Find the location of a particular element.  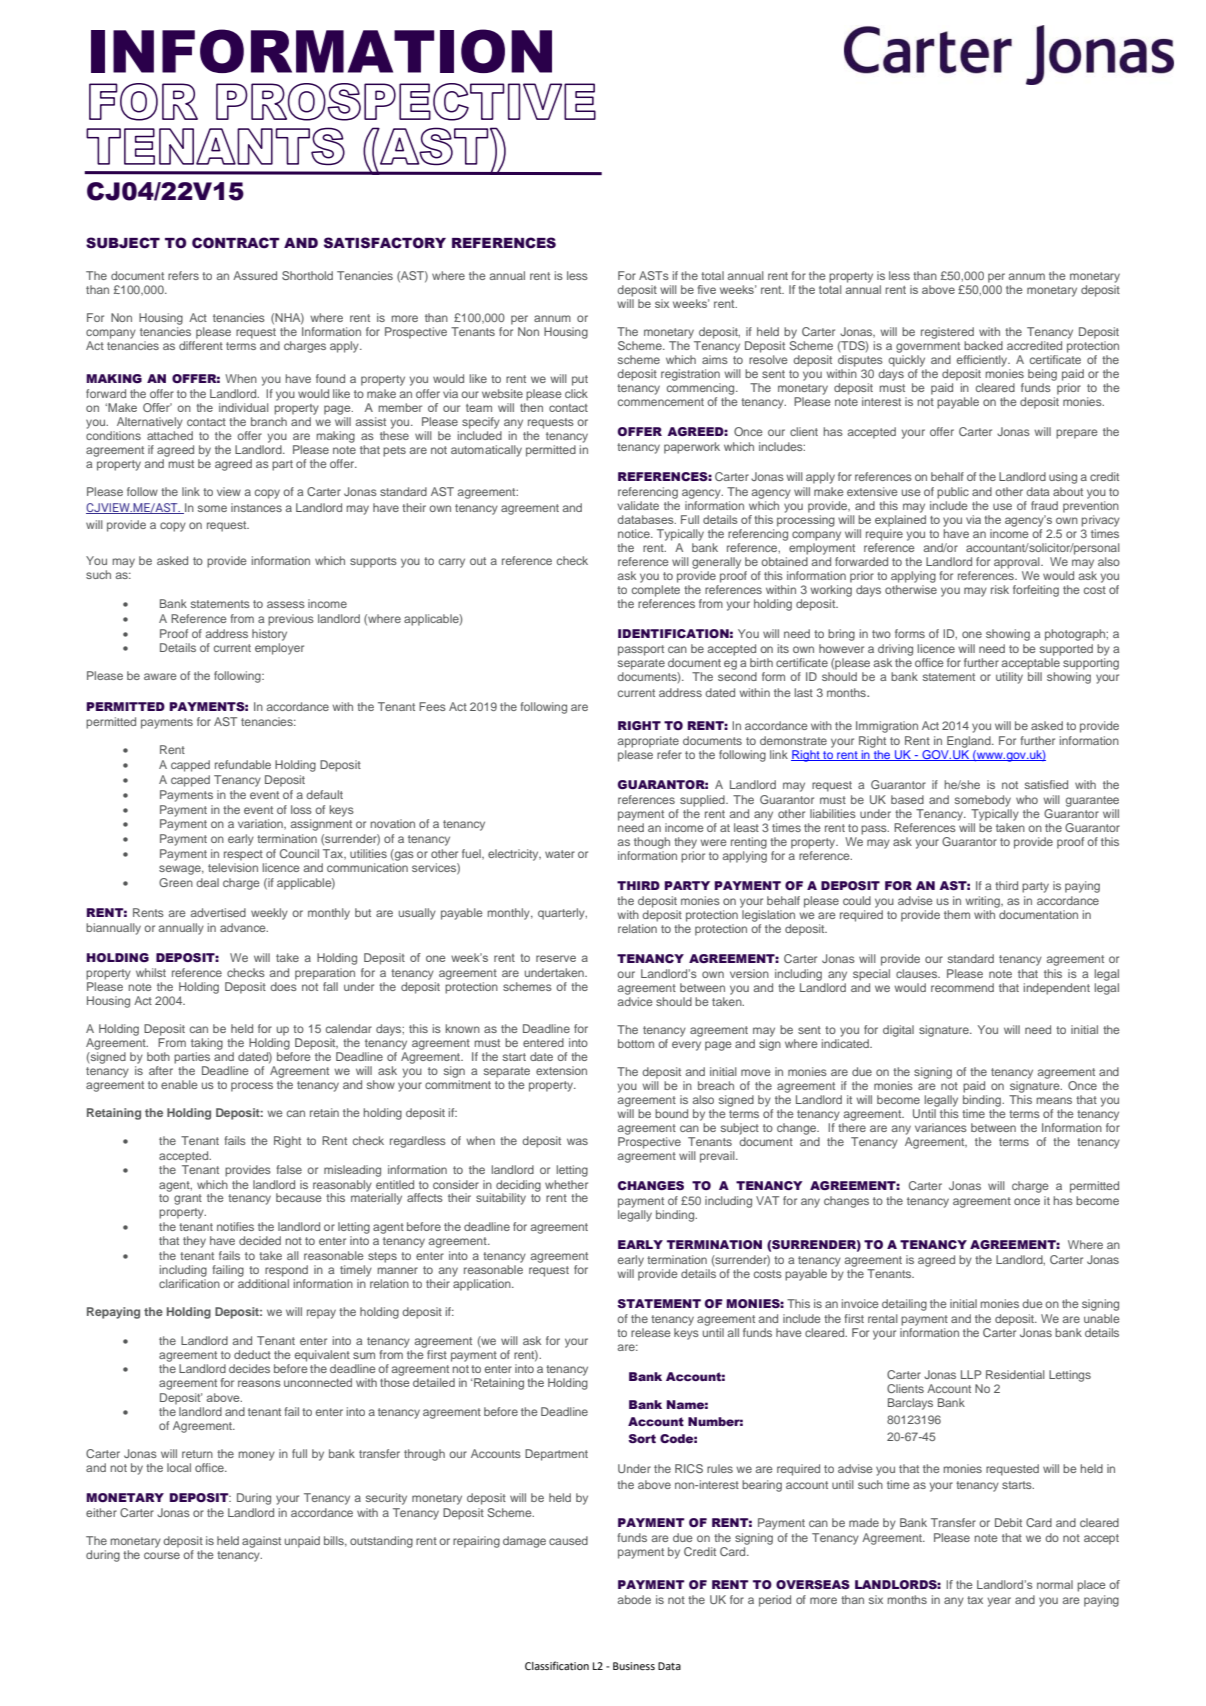

five is located at coordinates (706, 289).
